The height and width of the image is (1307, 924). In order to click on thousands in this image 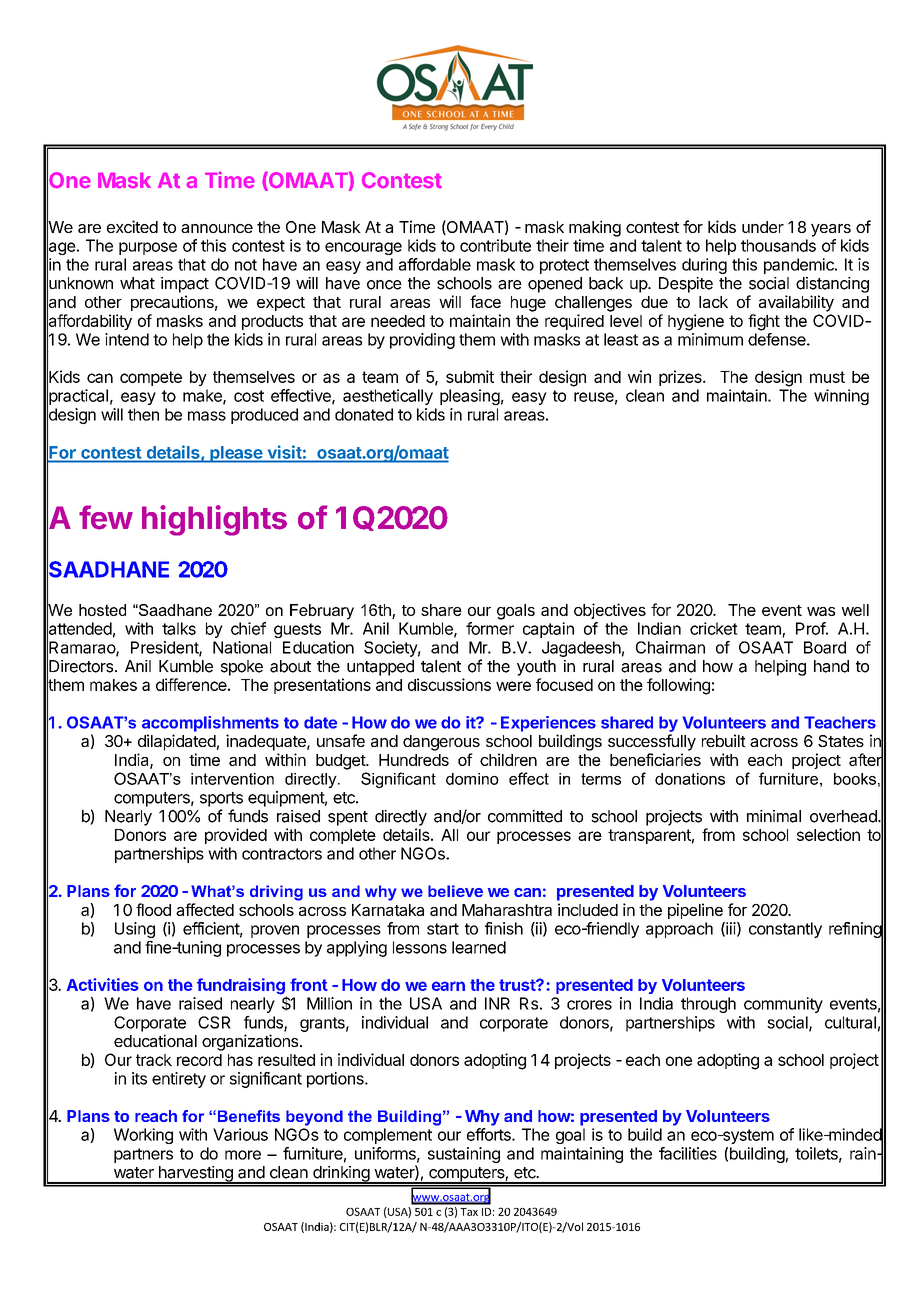, I will do `click(778, 245)`.
